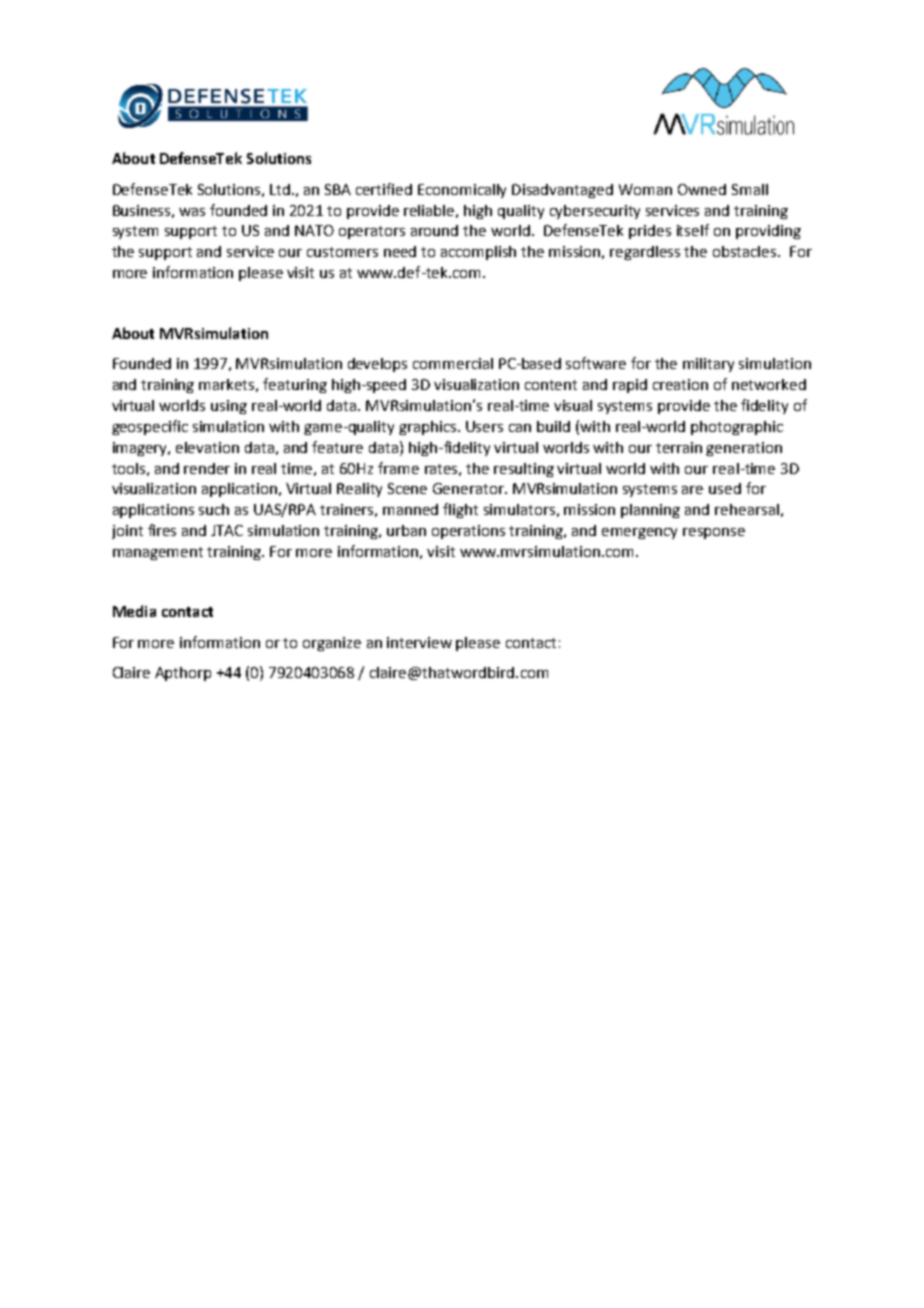 The height and width of the page is (1308, 924). Describe the element at coordinates (192, 212) in the page. I see `was` at that location.
